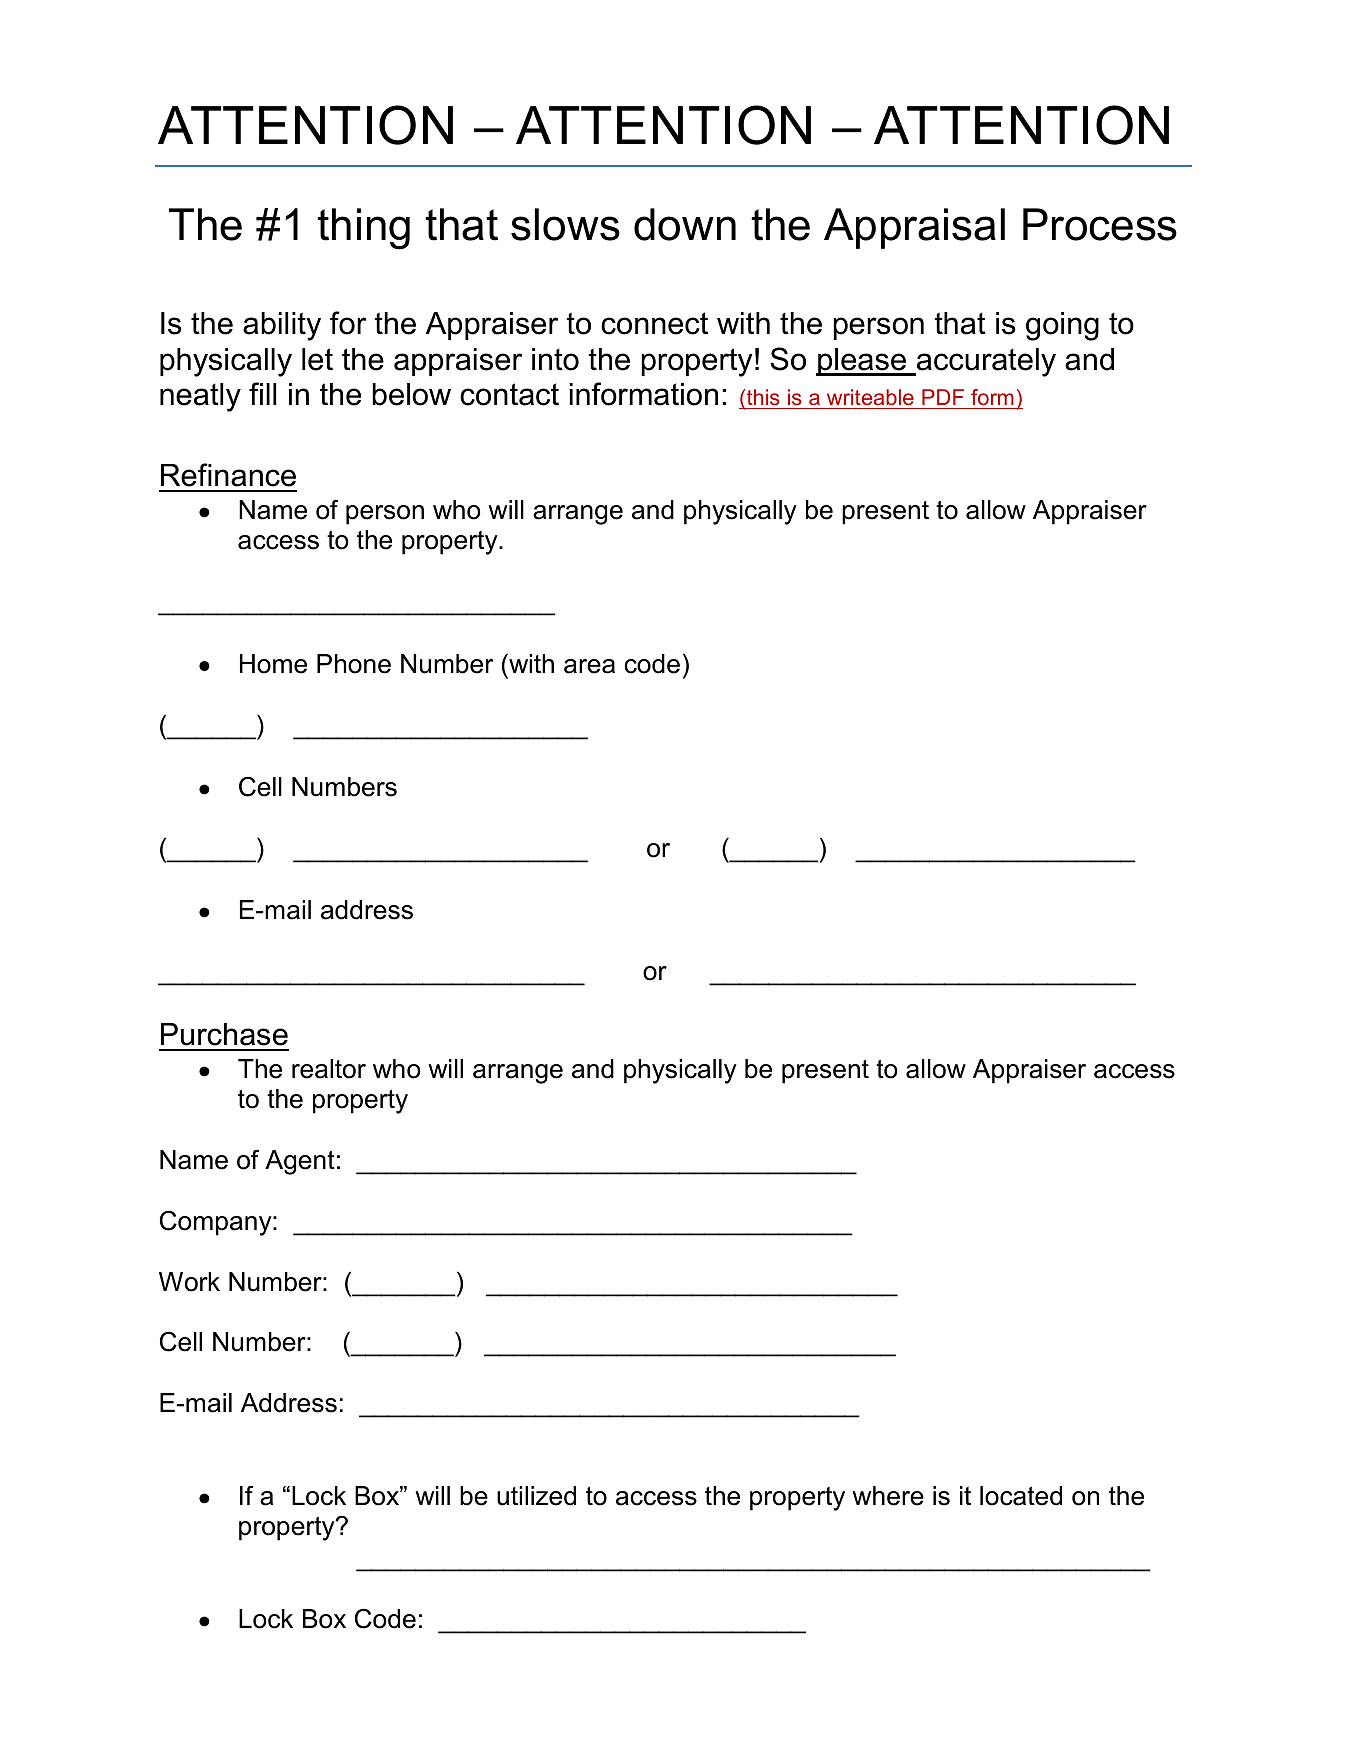 The image size is (1347, 1743). Describe the element at coordinates (589, 666) in the image. I see `area` at that location.
